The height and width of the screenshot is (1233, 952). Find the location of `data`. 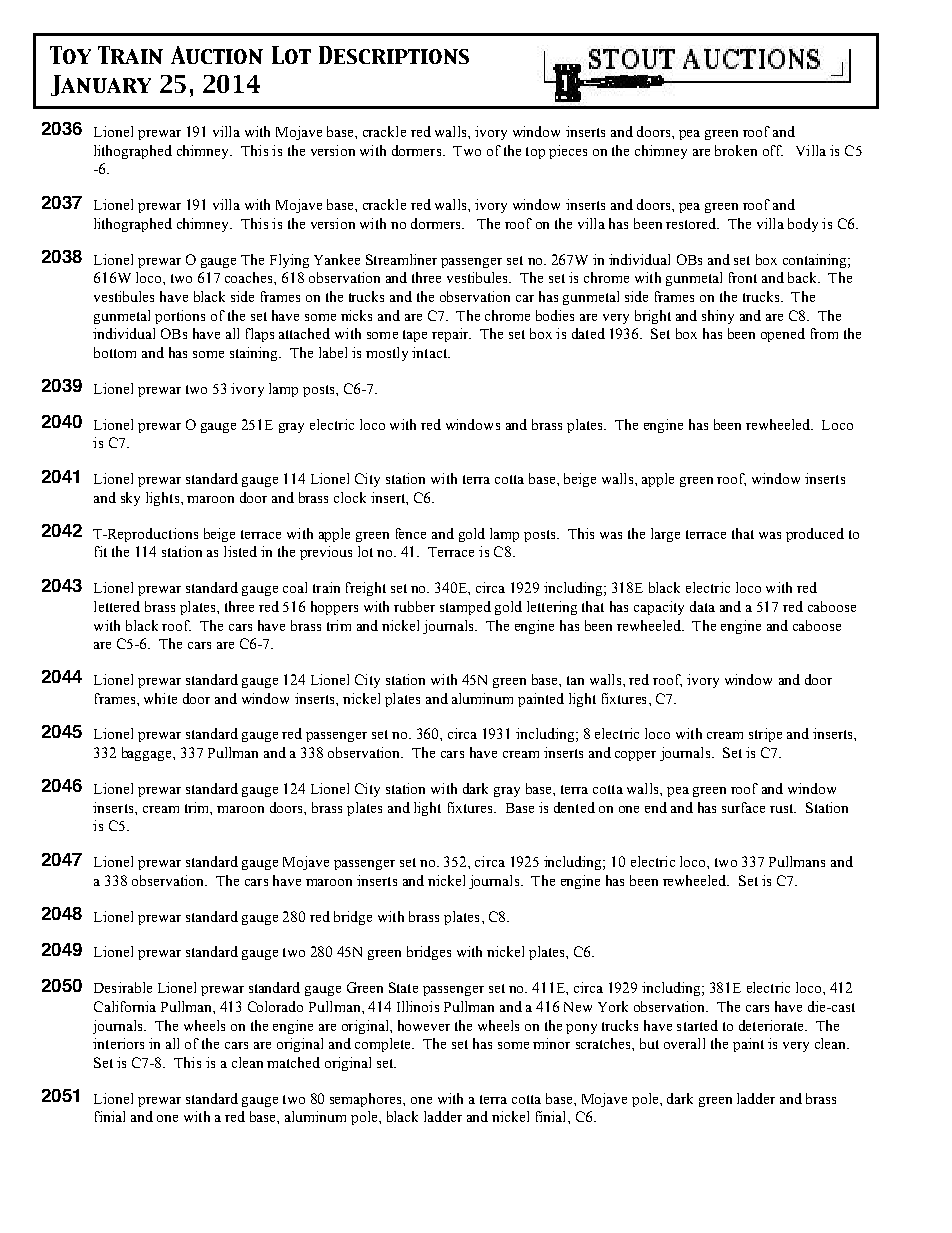

data is located at coordinates (702, 606).
